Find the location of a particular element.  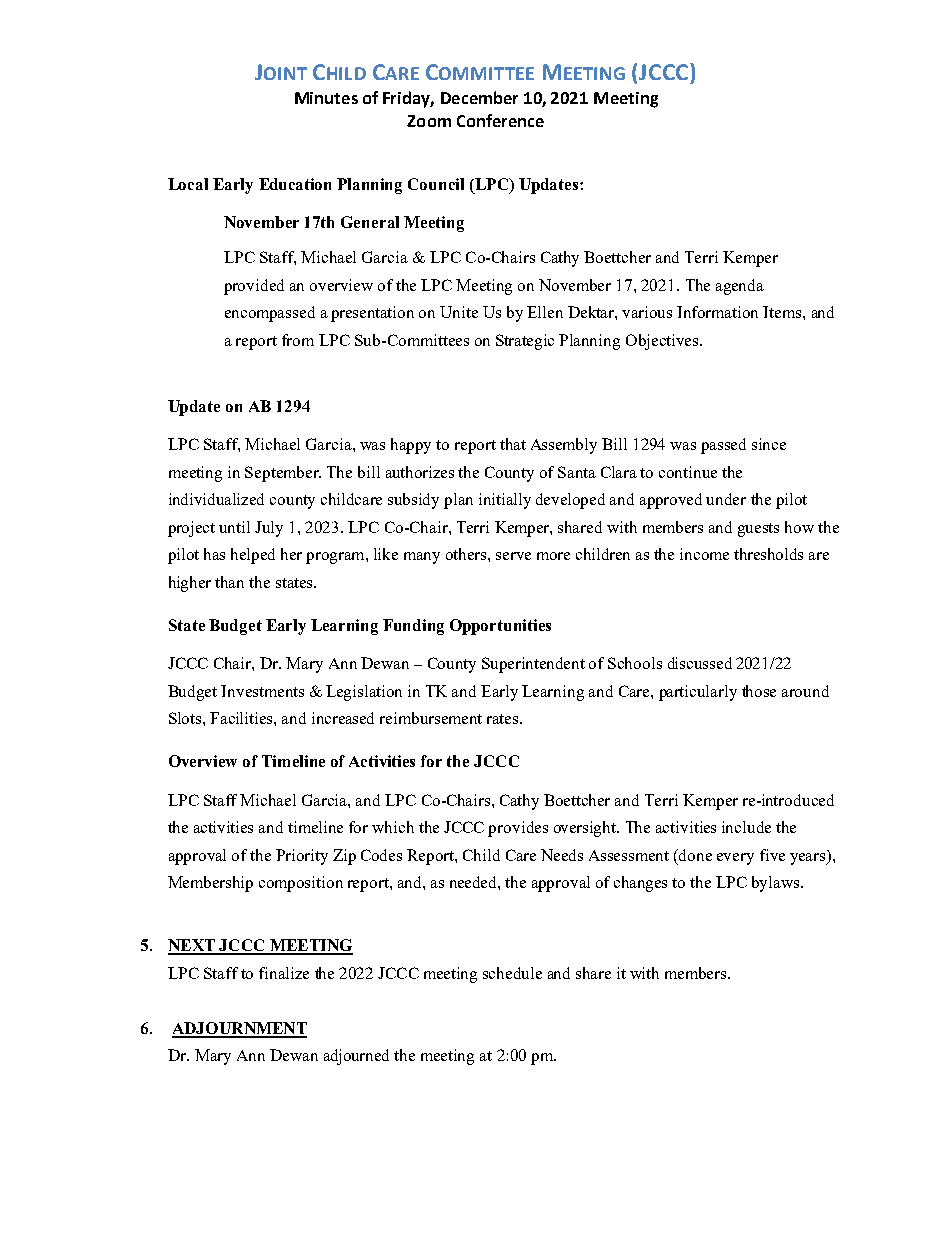

ADJOURNMENT is located at coordinates (239, 1029).
